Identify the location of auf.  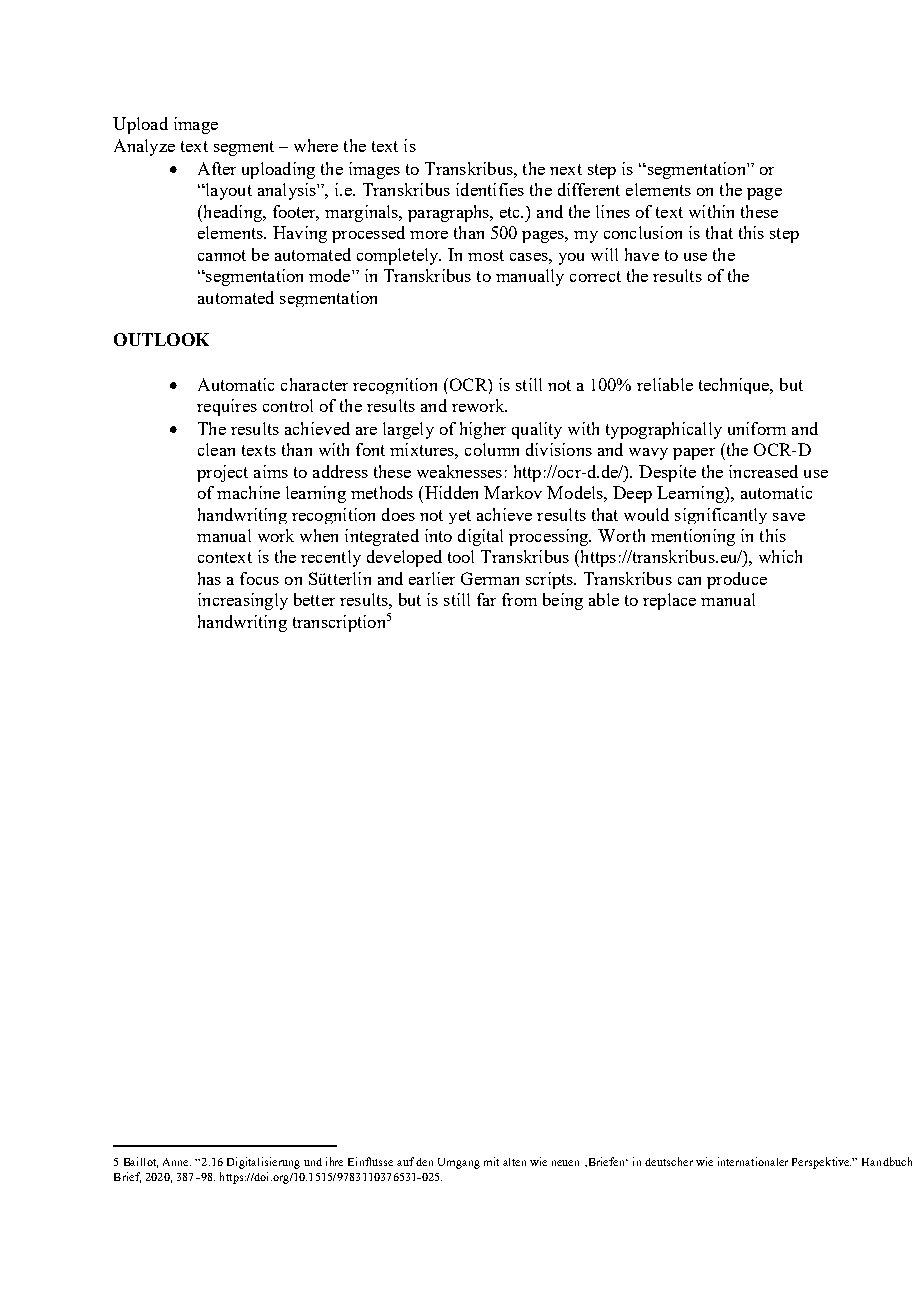
(405, 1161).
